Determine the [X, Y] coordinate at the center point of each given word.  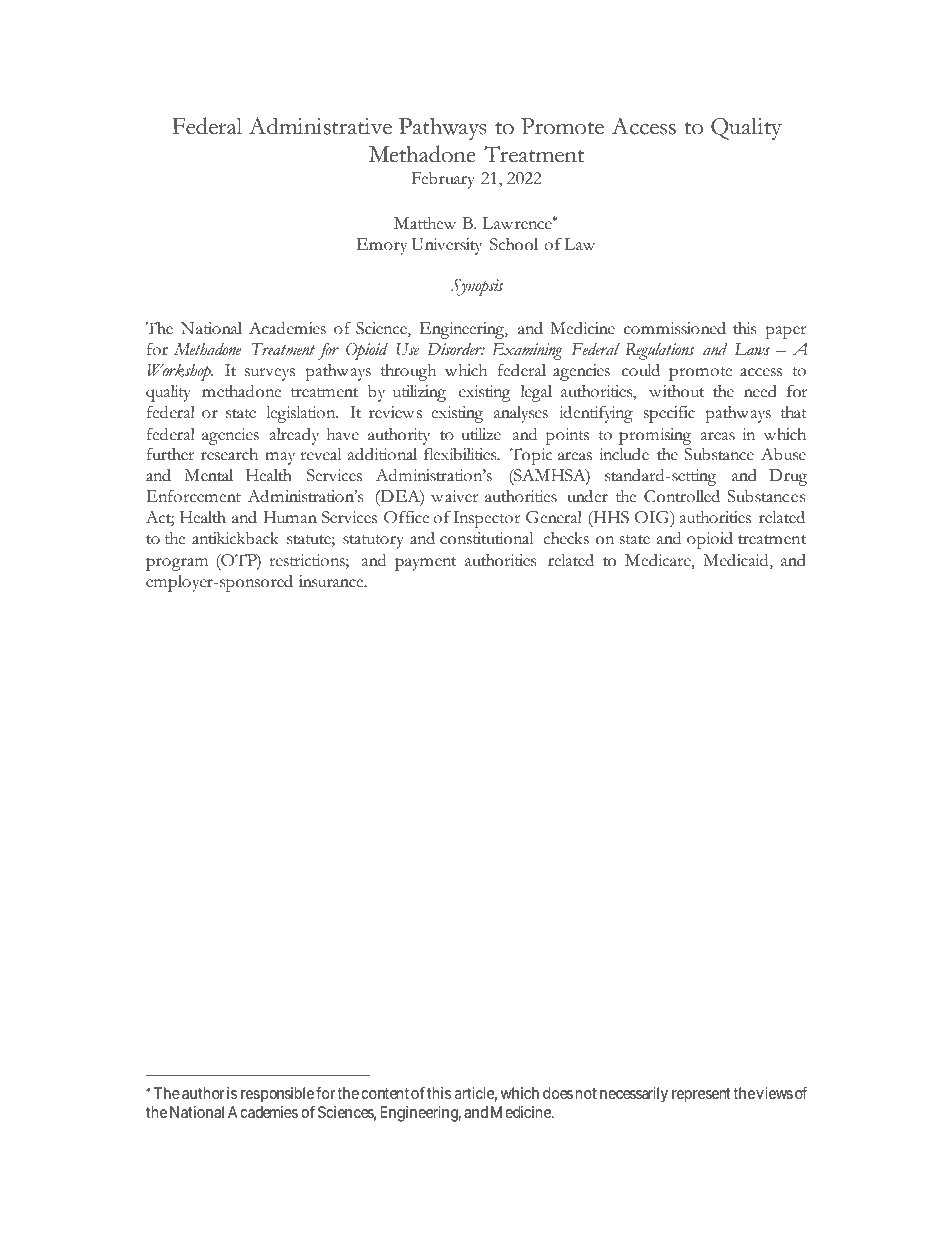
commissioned [675, 328]
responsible [277, 1096]
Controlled [682, 496]
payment [425, 564]
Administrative [320, 126]
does [558, 1093]
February [443, 180]
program [177, 564]
